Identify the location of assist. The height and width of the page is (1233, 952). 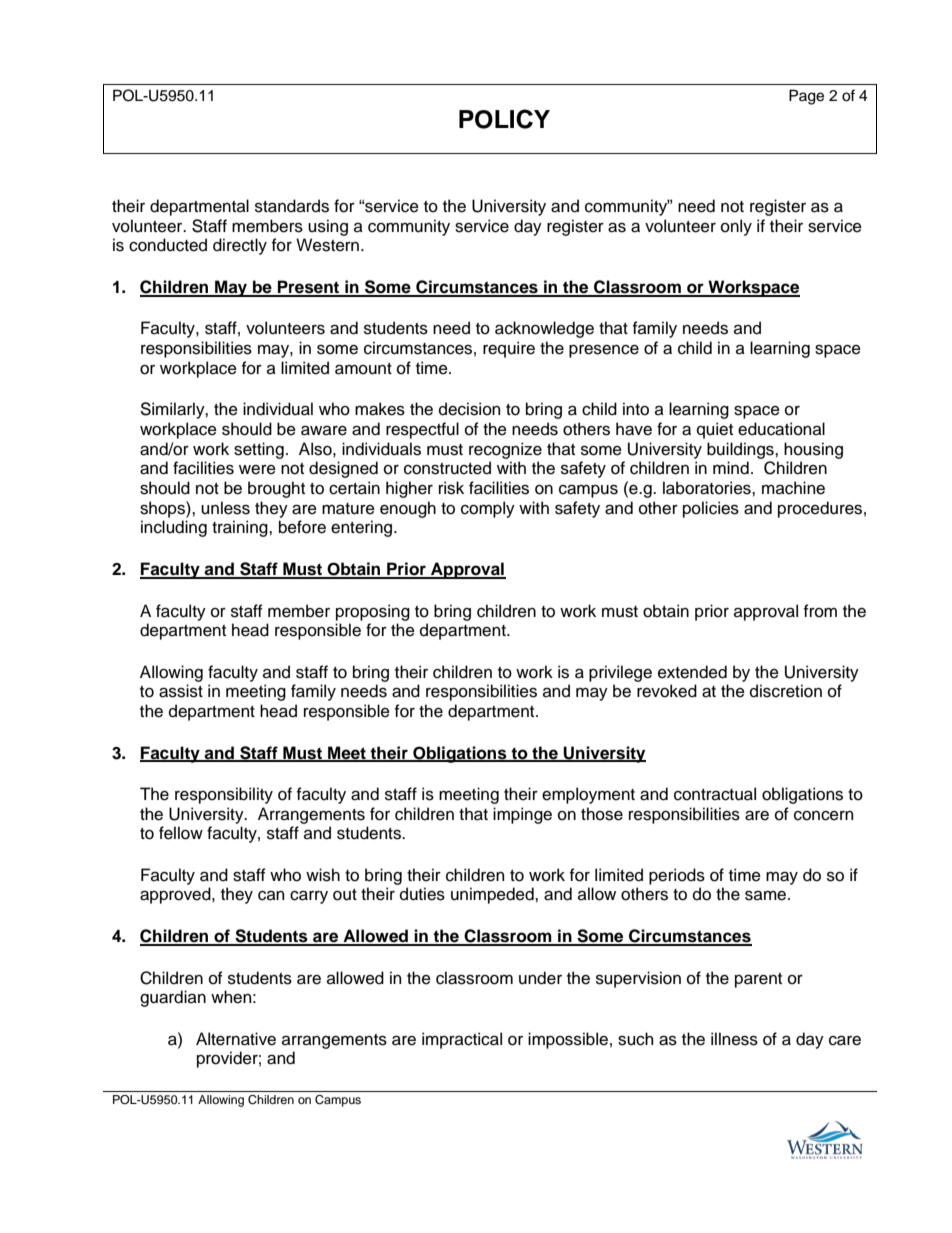
(181, 691).
